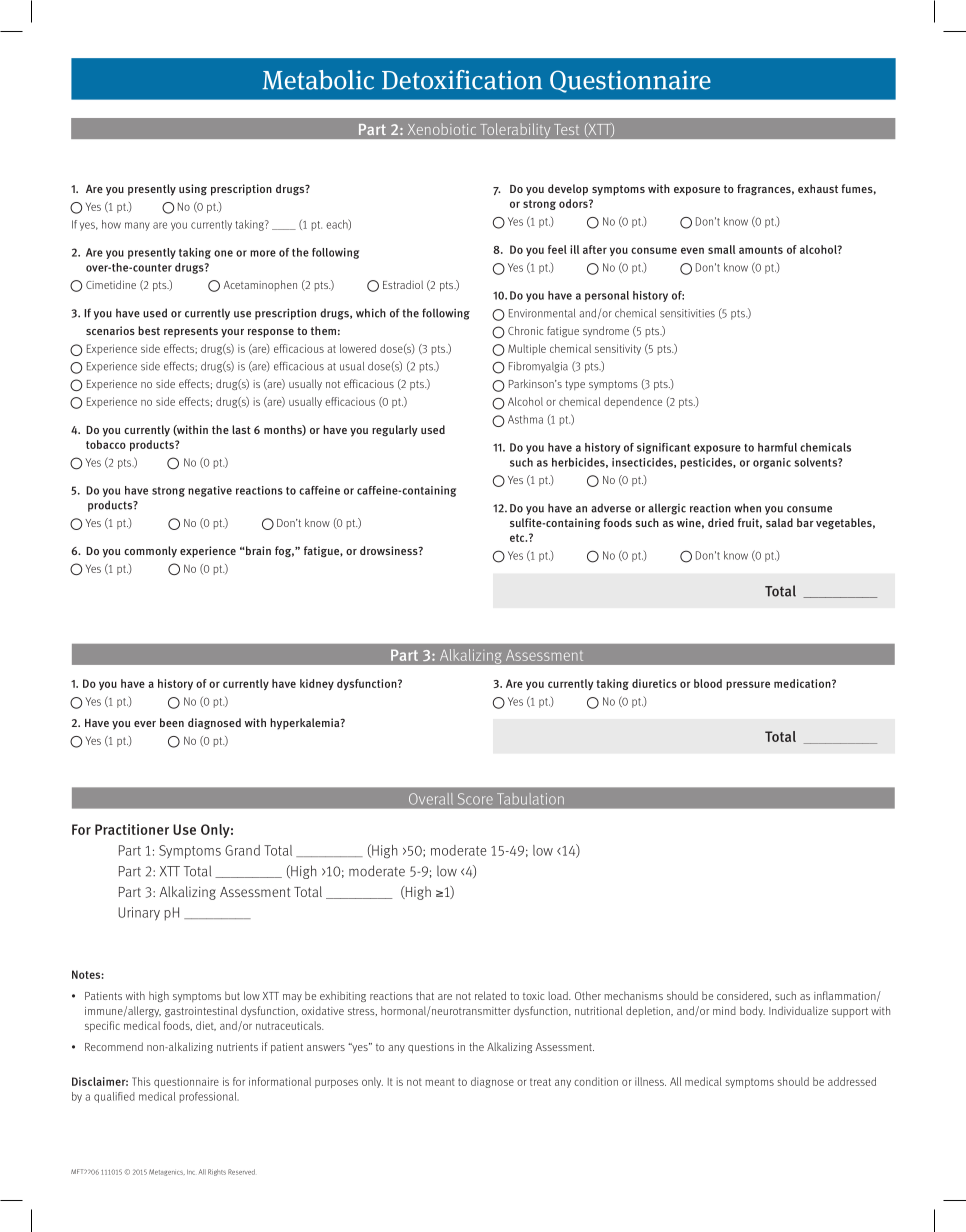 This page has height=1232, width=966. What do you see at coordinates (193, 189) in the page?
I see `using` at bounding box center [193, 189].
